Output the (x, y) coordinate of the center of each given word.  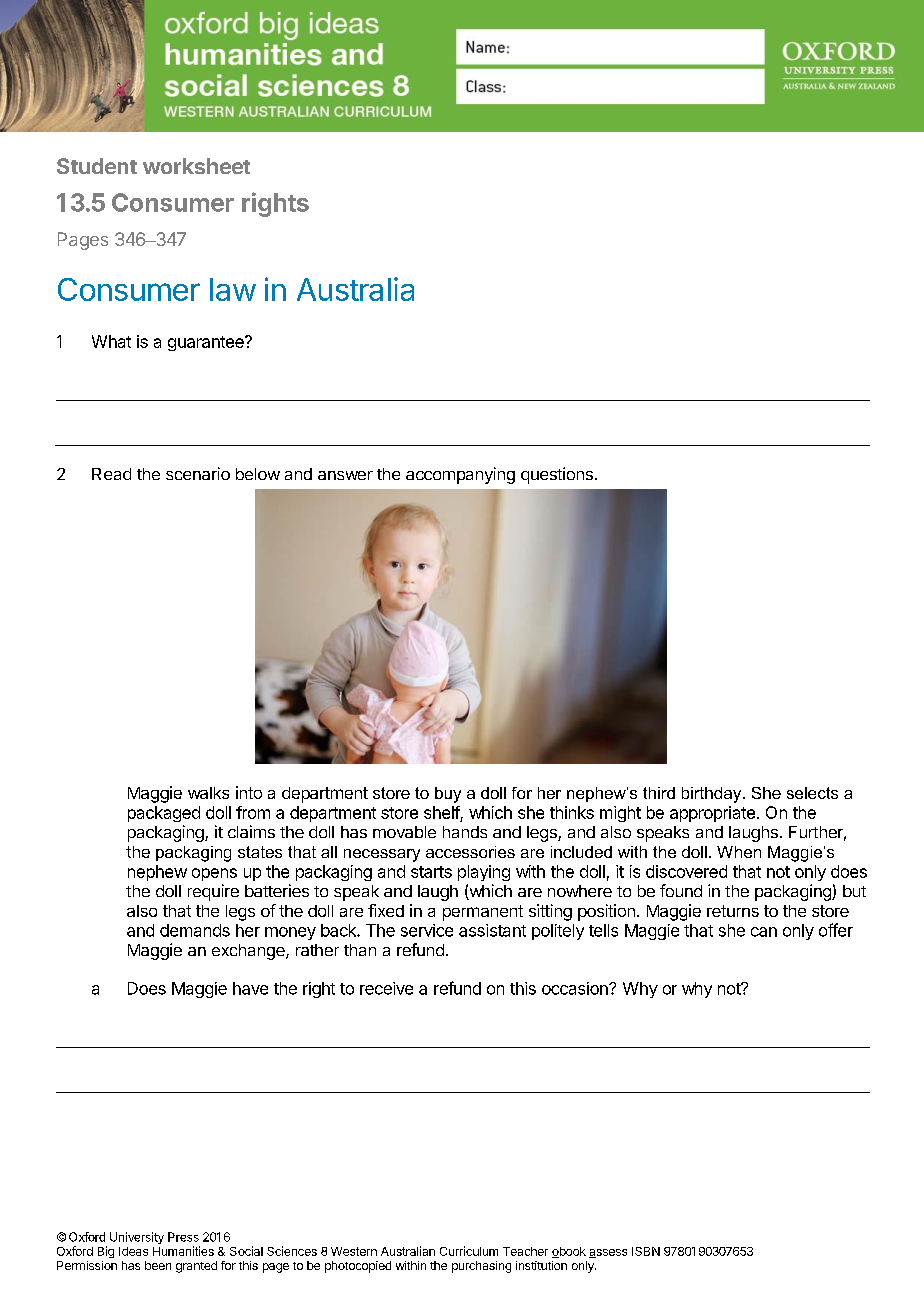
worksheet (196, 166)
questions (557, 475)
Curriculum (469, 1251)
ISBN (646, 1251)
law (233, 289)
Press (183, 1237)
